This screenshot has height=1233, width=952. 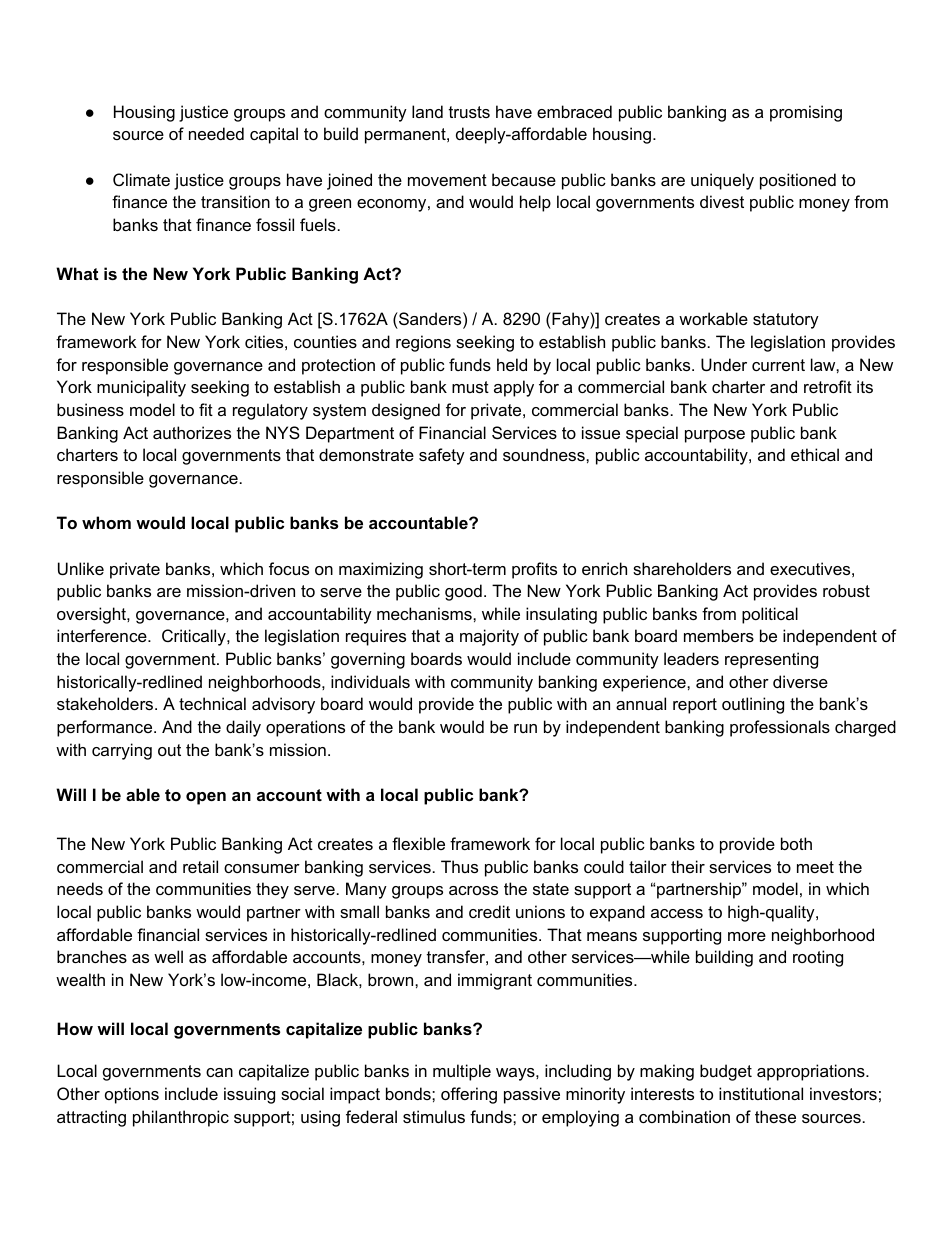 What do you see at coordinates (469, 1095) in the screenshot?
I see `offering` at bounding box center [469, 1095].
